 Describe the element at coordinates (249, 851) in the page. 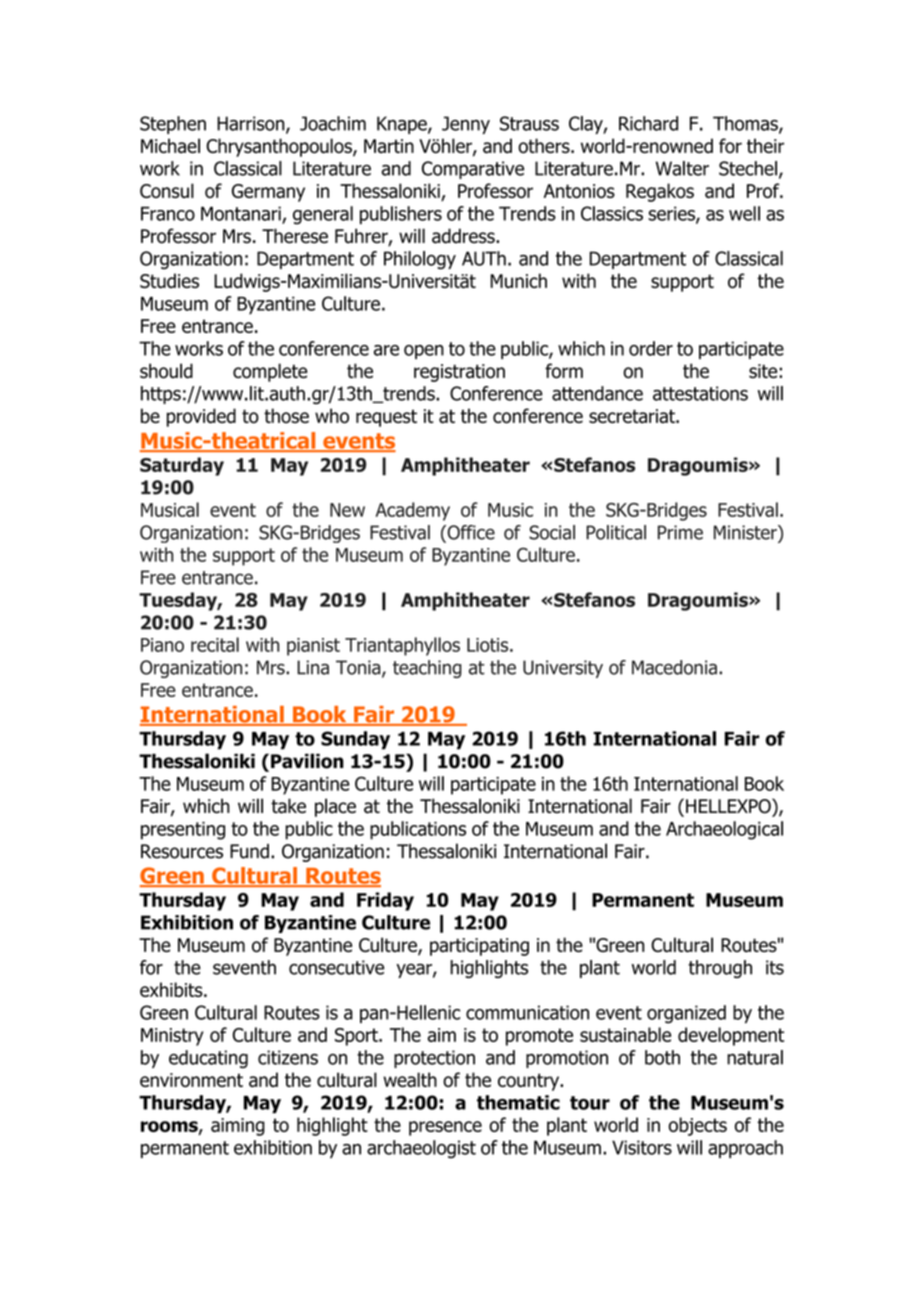

I see `Fund` at that location.
